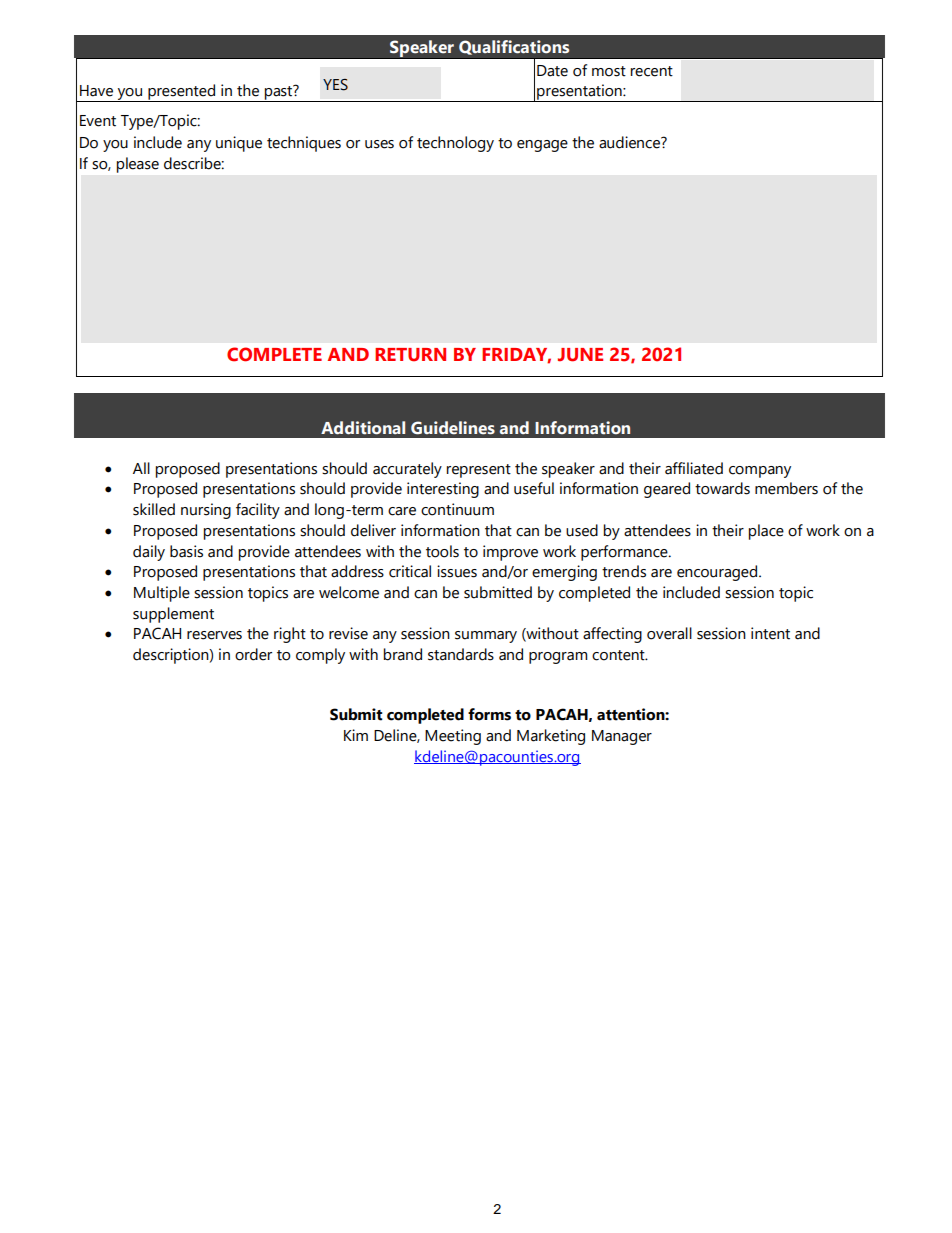 This page has height=1233, width=952. Describe the element at coordinates (453, 737) in the page. I see `Meeting` at that location.
